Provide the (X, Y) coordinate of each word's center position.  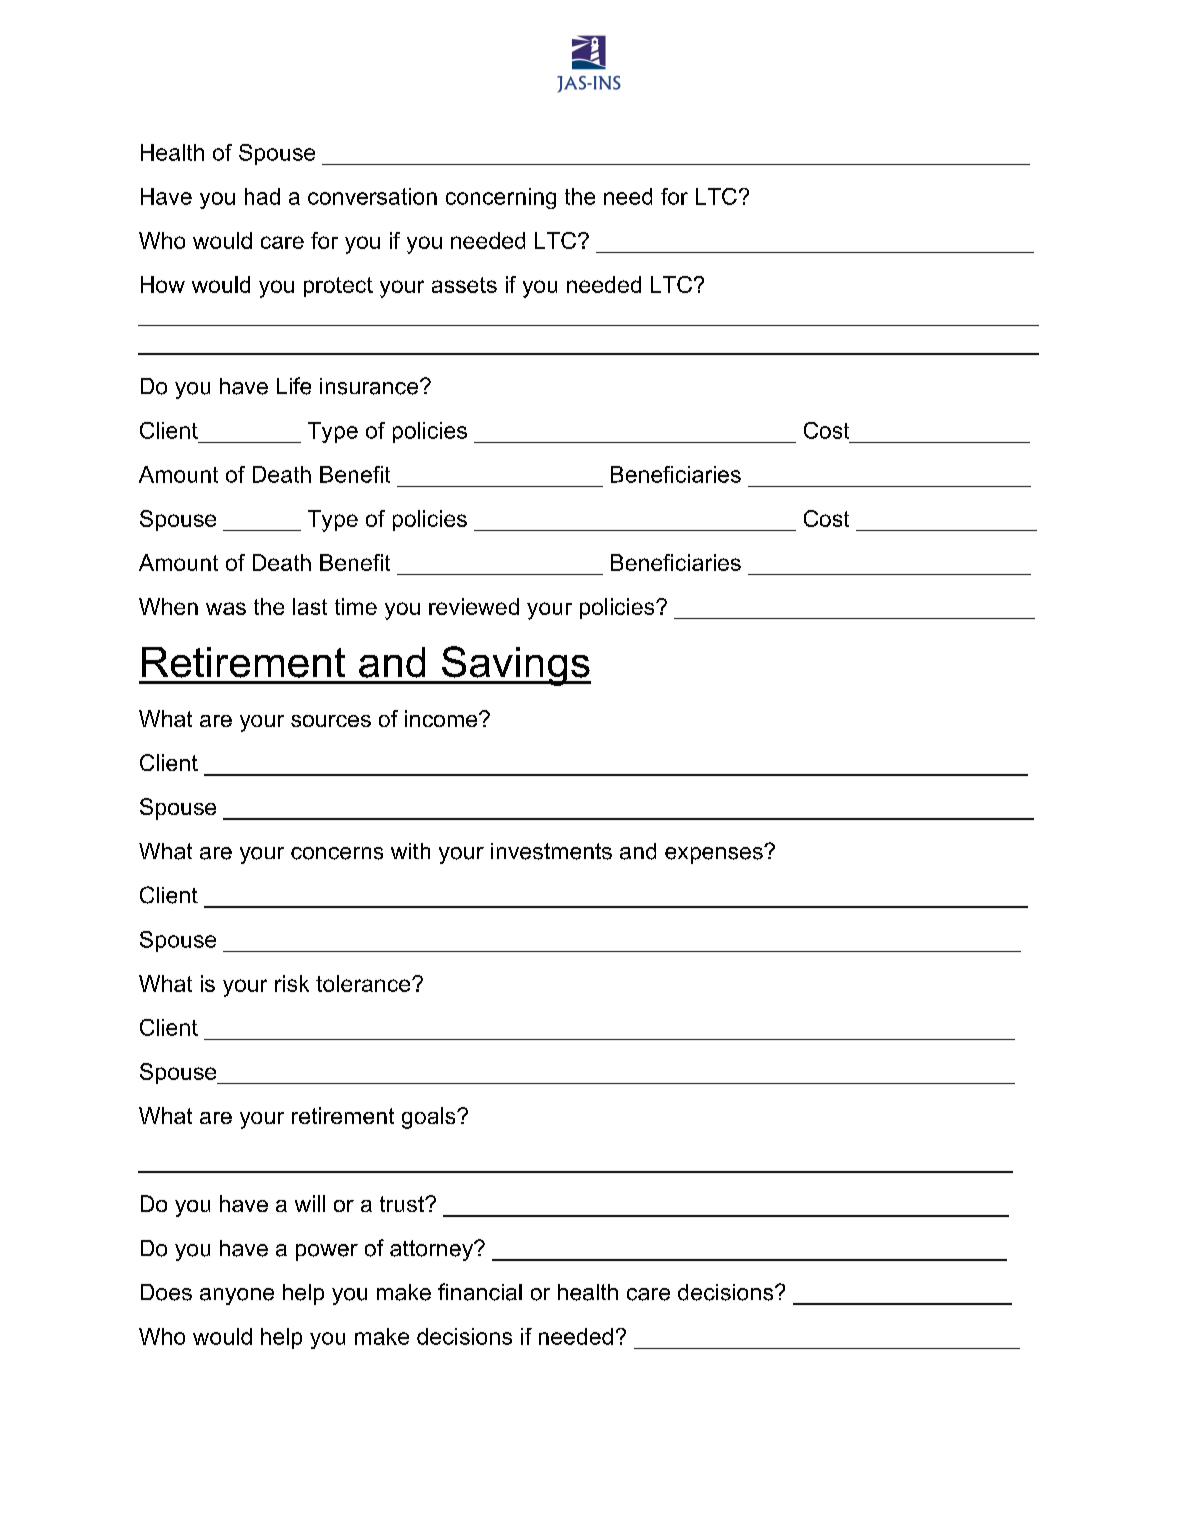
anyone (237, 1296)
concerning (501, 198)
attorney (432, 1250)
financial (480, 1292)
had (262, 196)
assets (464, 285)
